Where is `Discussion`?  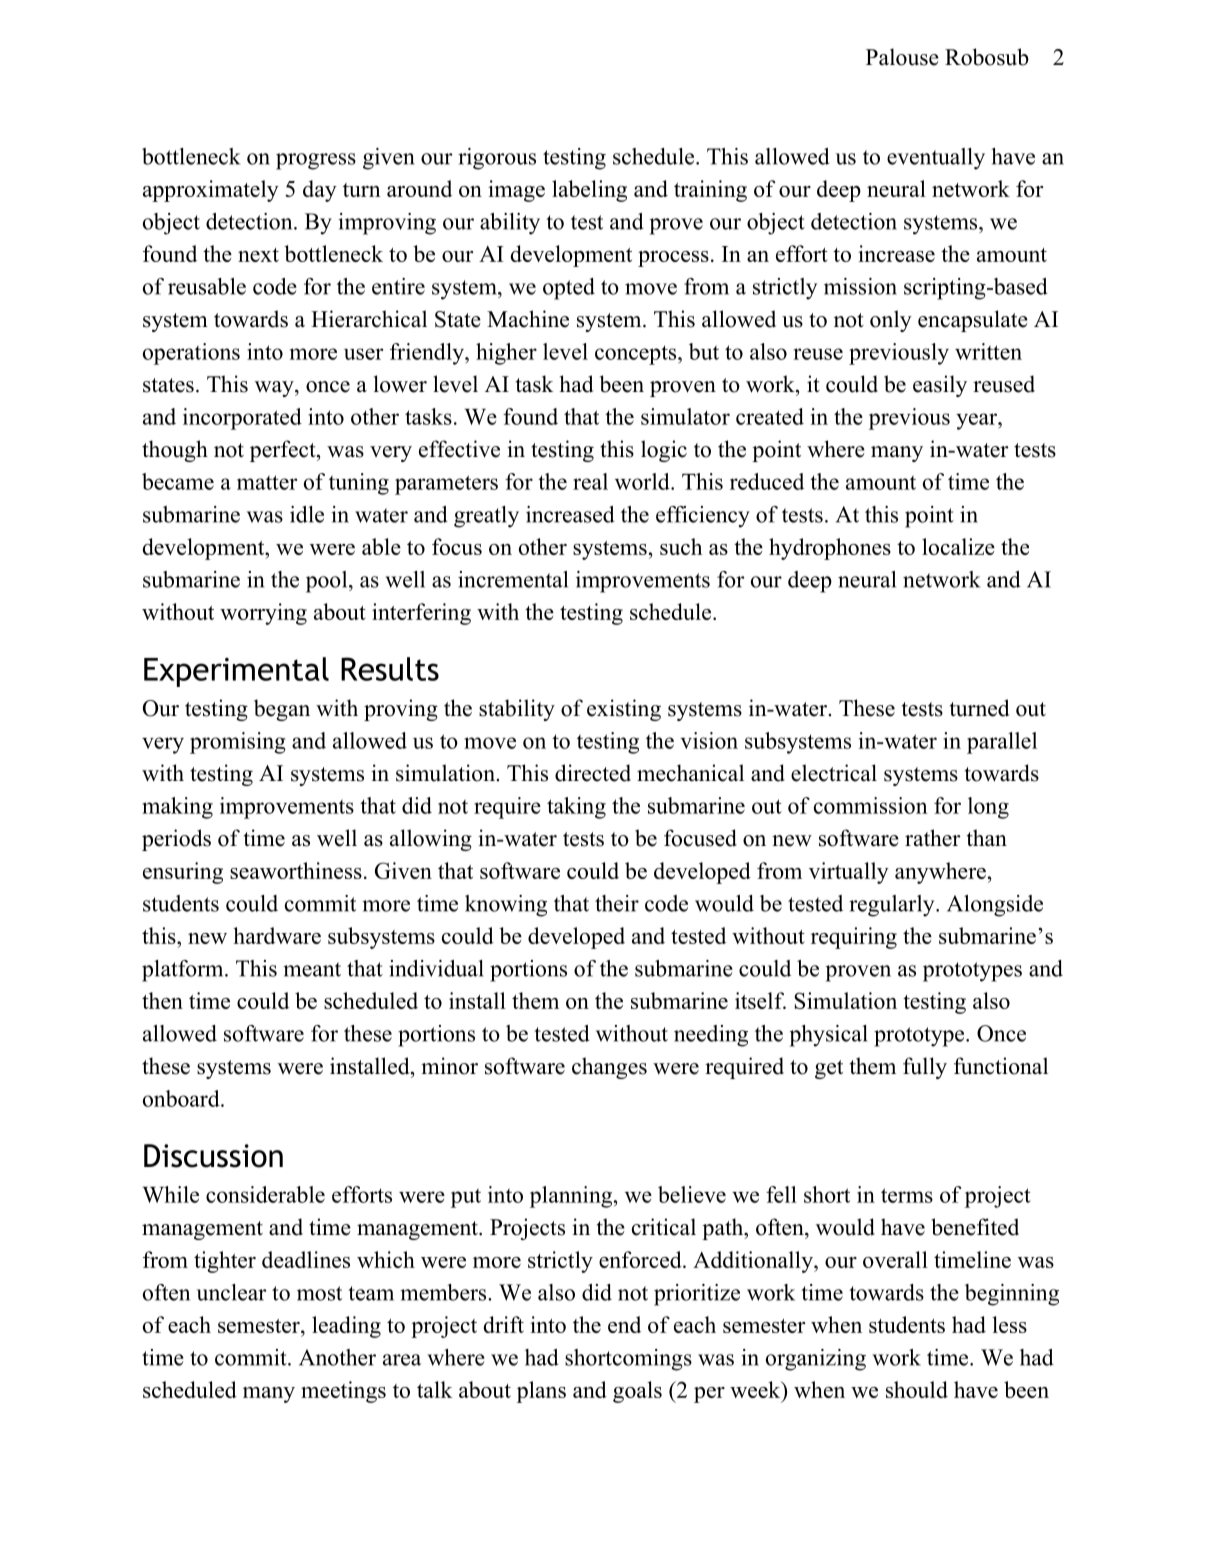
Discussion is located at coordinates (213, 1156).
